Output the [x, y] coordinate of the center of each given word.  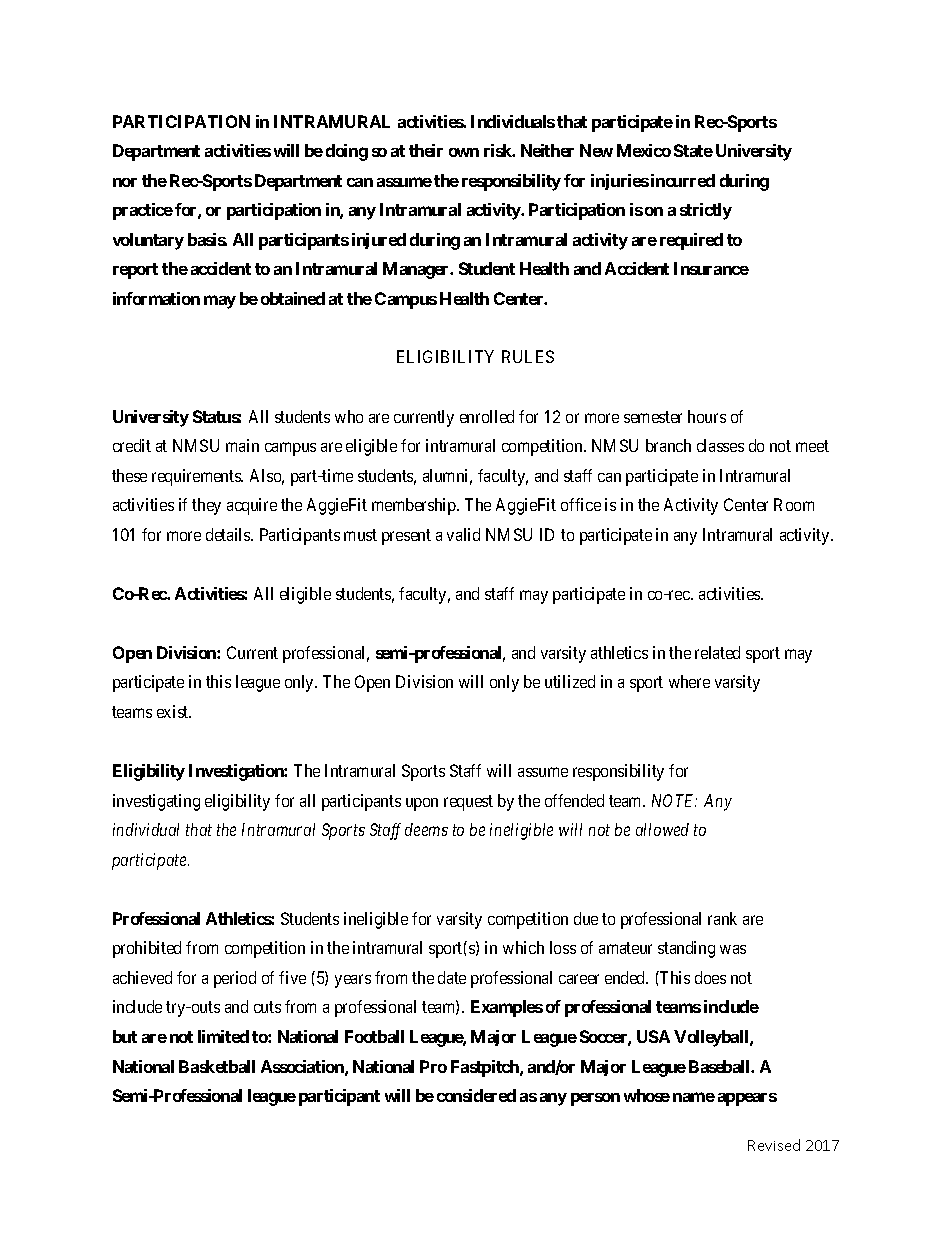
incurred [683, 180]
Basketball [217, 1066]
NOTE [674, 800]
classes [720, 445]
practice [143, 211]
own [464, 152]
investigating [156, 802]
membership [415, 506]
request [468, 803]
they [206, 506]
